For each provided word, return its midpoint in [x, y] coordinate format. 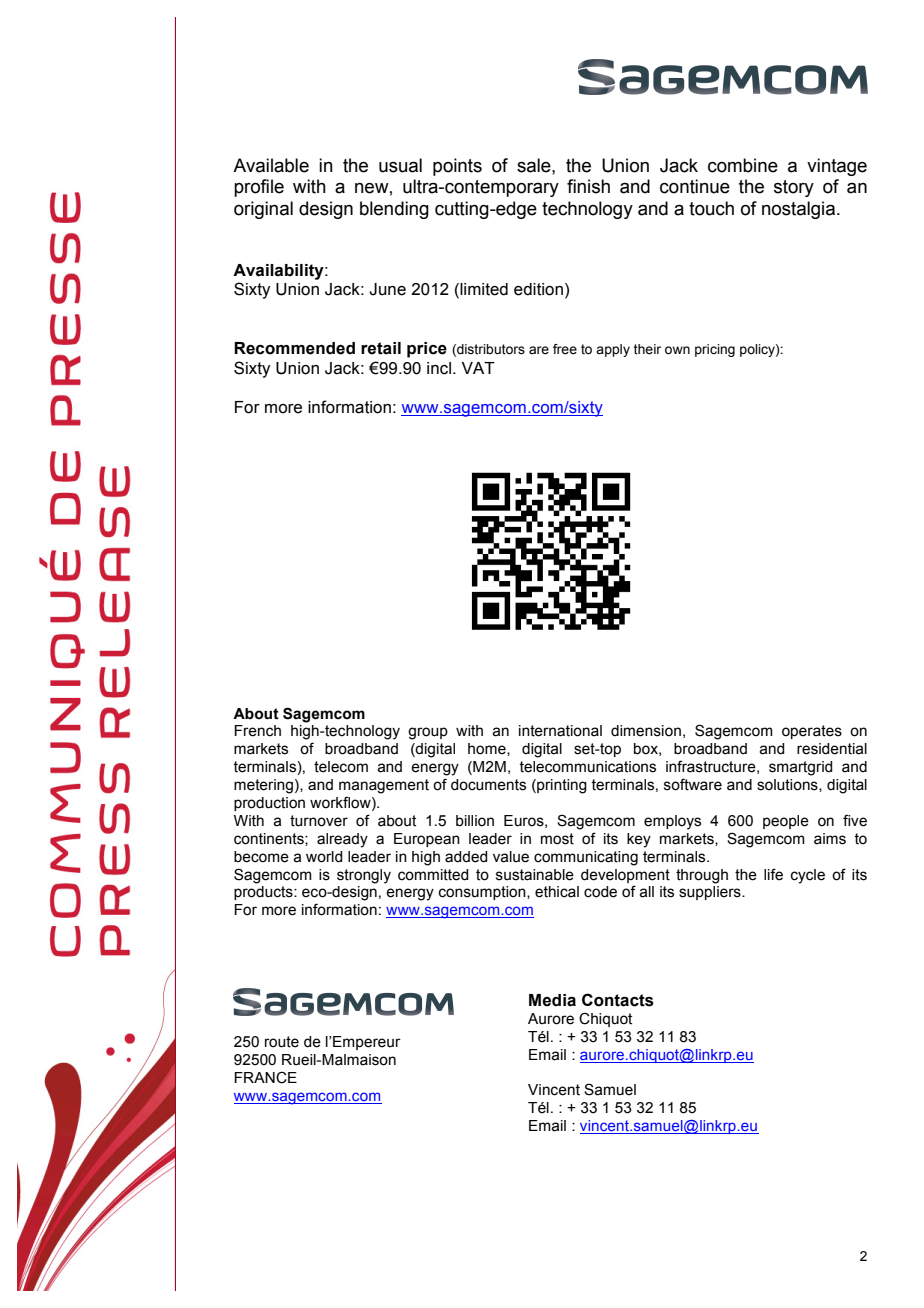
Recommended [294, 348]
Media [552, 1000]
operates [812, 732]
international [560, 731]
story [794, 188]
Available [271, 165]
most [557, 839]
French [257, 731]
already [342, 840]
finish [588, 186]
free [565, 349]
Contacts [618, 1000]
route [282, 1042]
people [786, 822]
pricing [715, 350]
